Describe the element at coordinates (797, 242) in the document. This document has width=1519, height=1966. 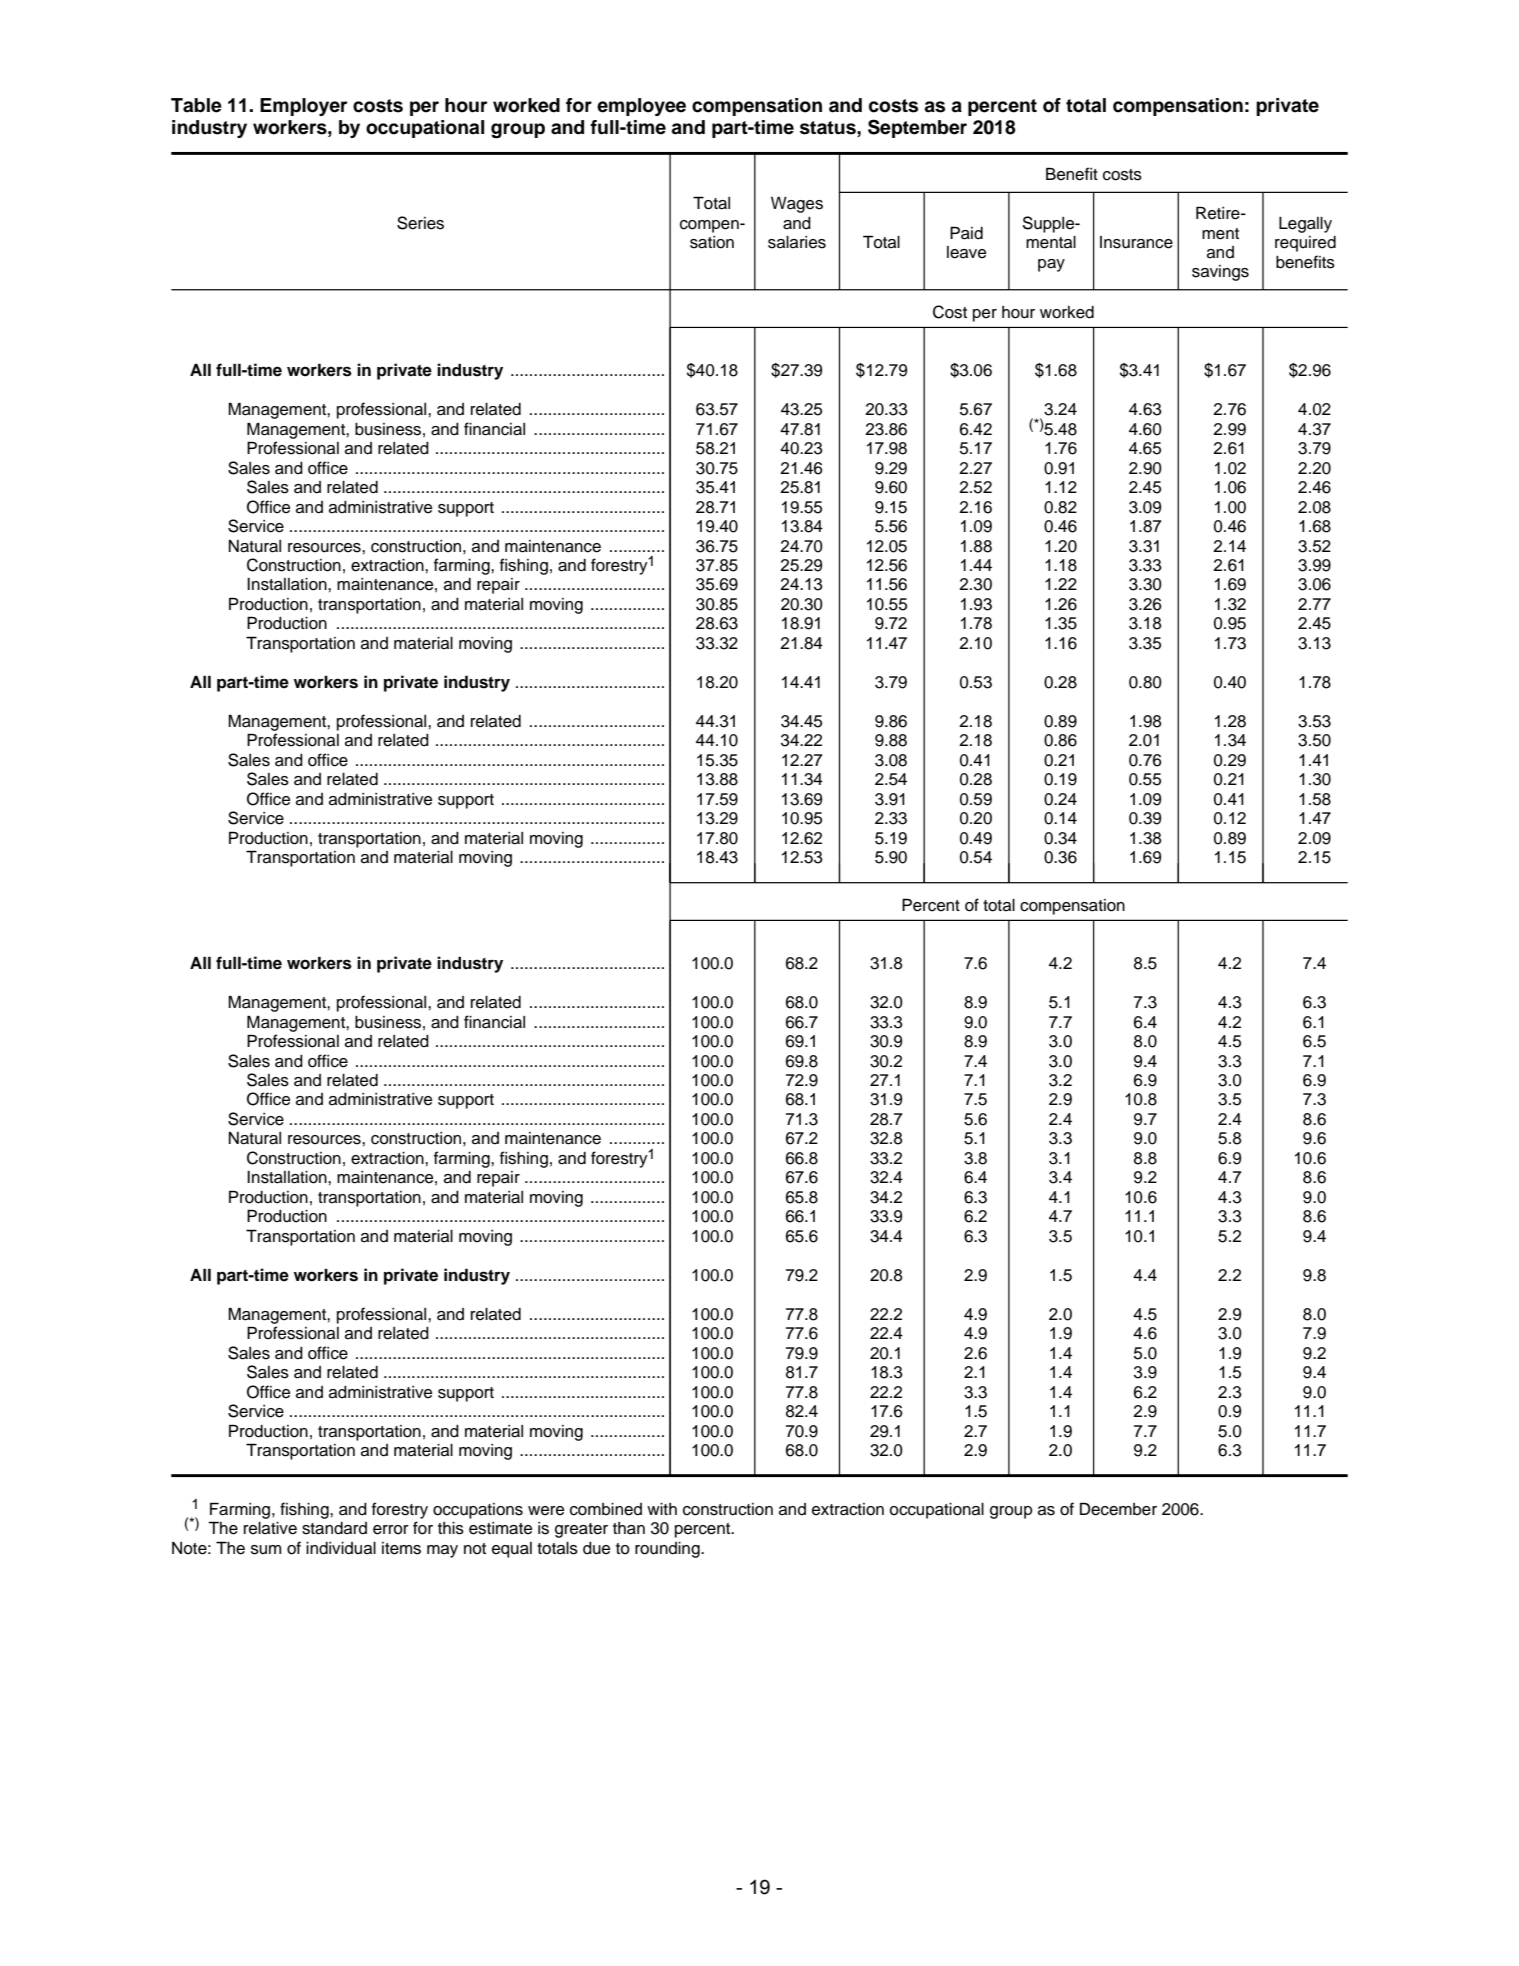
I see `salaries` at that location.
